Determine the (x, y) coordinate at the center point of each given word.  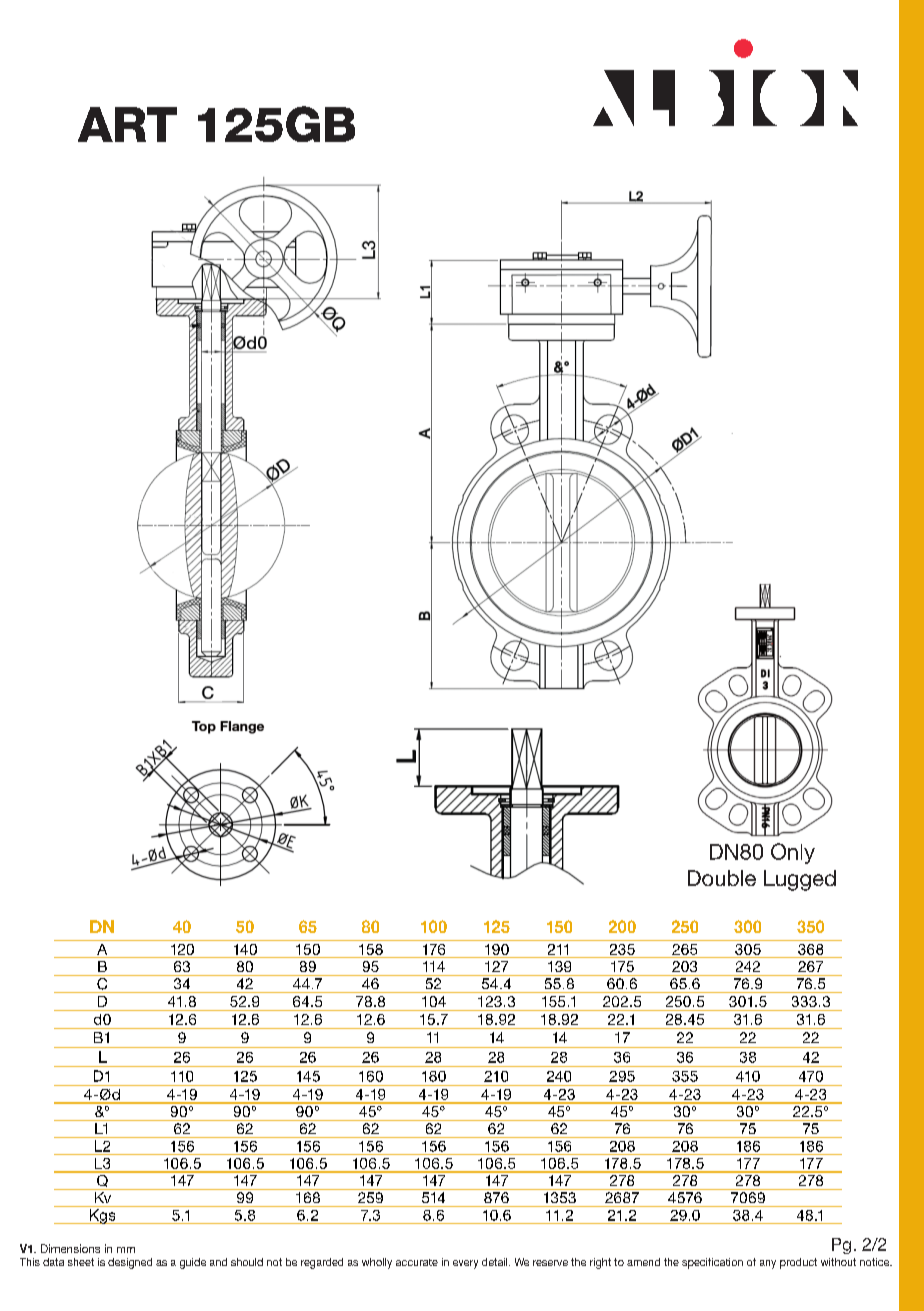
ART (127, 124)
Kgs (103, 1216)
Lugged (800, 880)
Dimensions (70, 1248)
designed (130, 1263)
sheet (81, 1262)
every (465, 1264)
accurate (417, 1262)
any (768, 1264)
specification (712, 1263)
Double (722, 878)
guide (193, 1263)
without (838, 1262)
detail (496, 1262)
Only (793, 853)
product (798, 1263)
